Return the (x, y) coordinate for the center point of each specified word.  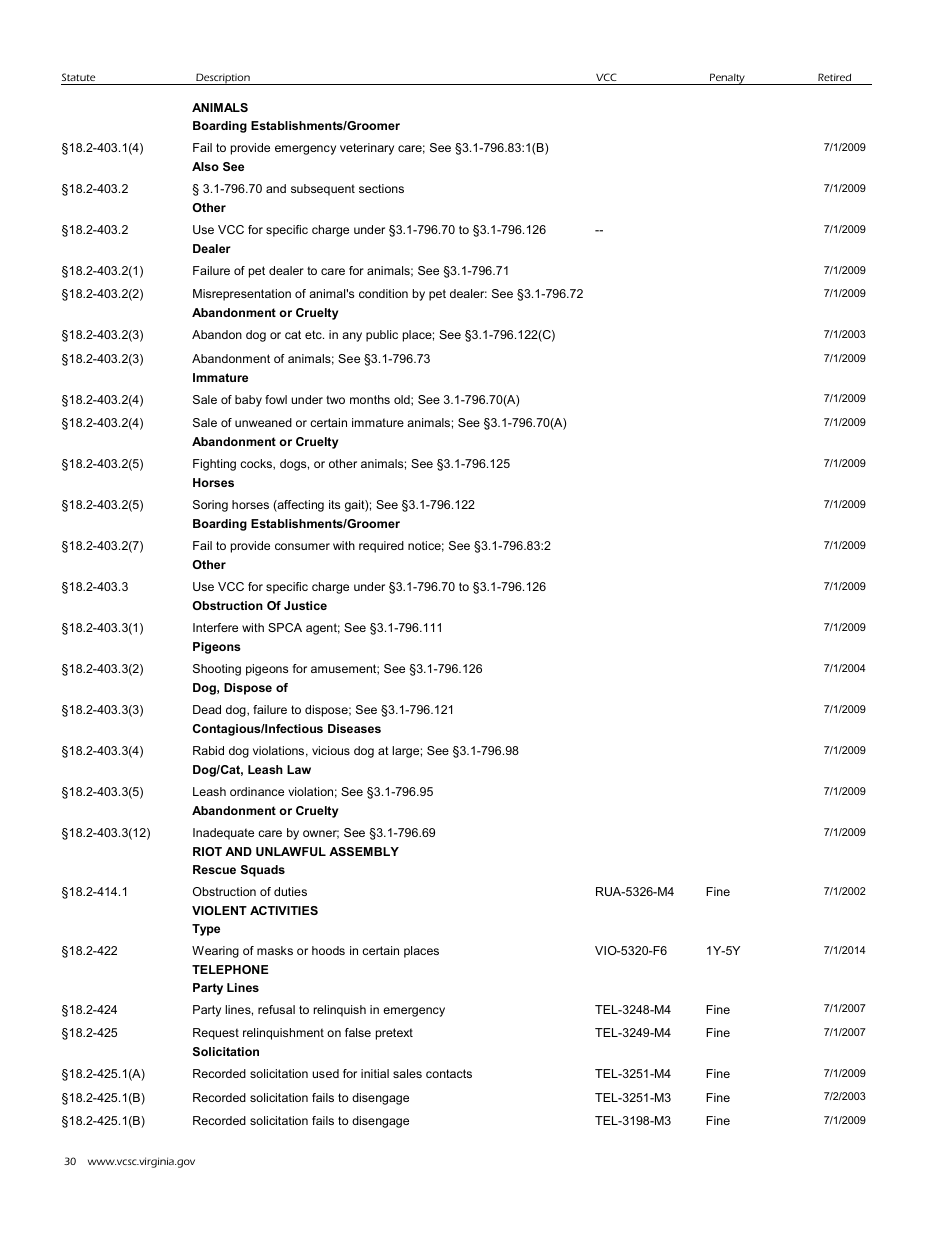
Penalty (727, 79)
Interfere (215, 627)
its (334, 504)
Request (216, 1034)
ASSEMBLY (364, 851)
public (382, 336)
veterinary (367, 149)
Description (223, 79)
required (381, 547)
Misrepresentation (242, 295)
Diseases (354, 728)
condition (383, 293)
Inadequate (223, 834)
